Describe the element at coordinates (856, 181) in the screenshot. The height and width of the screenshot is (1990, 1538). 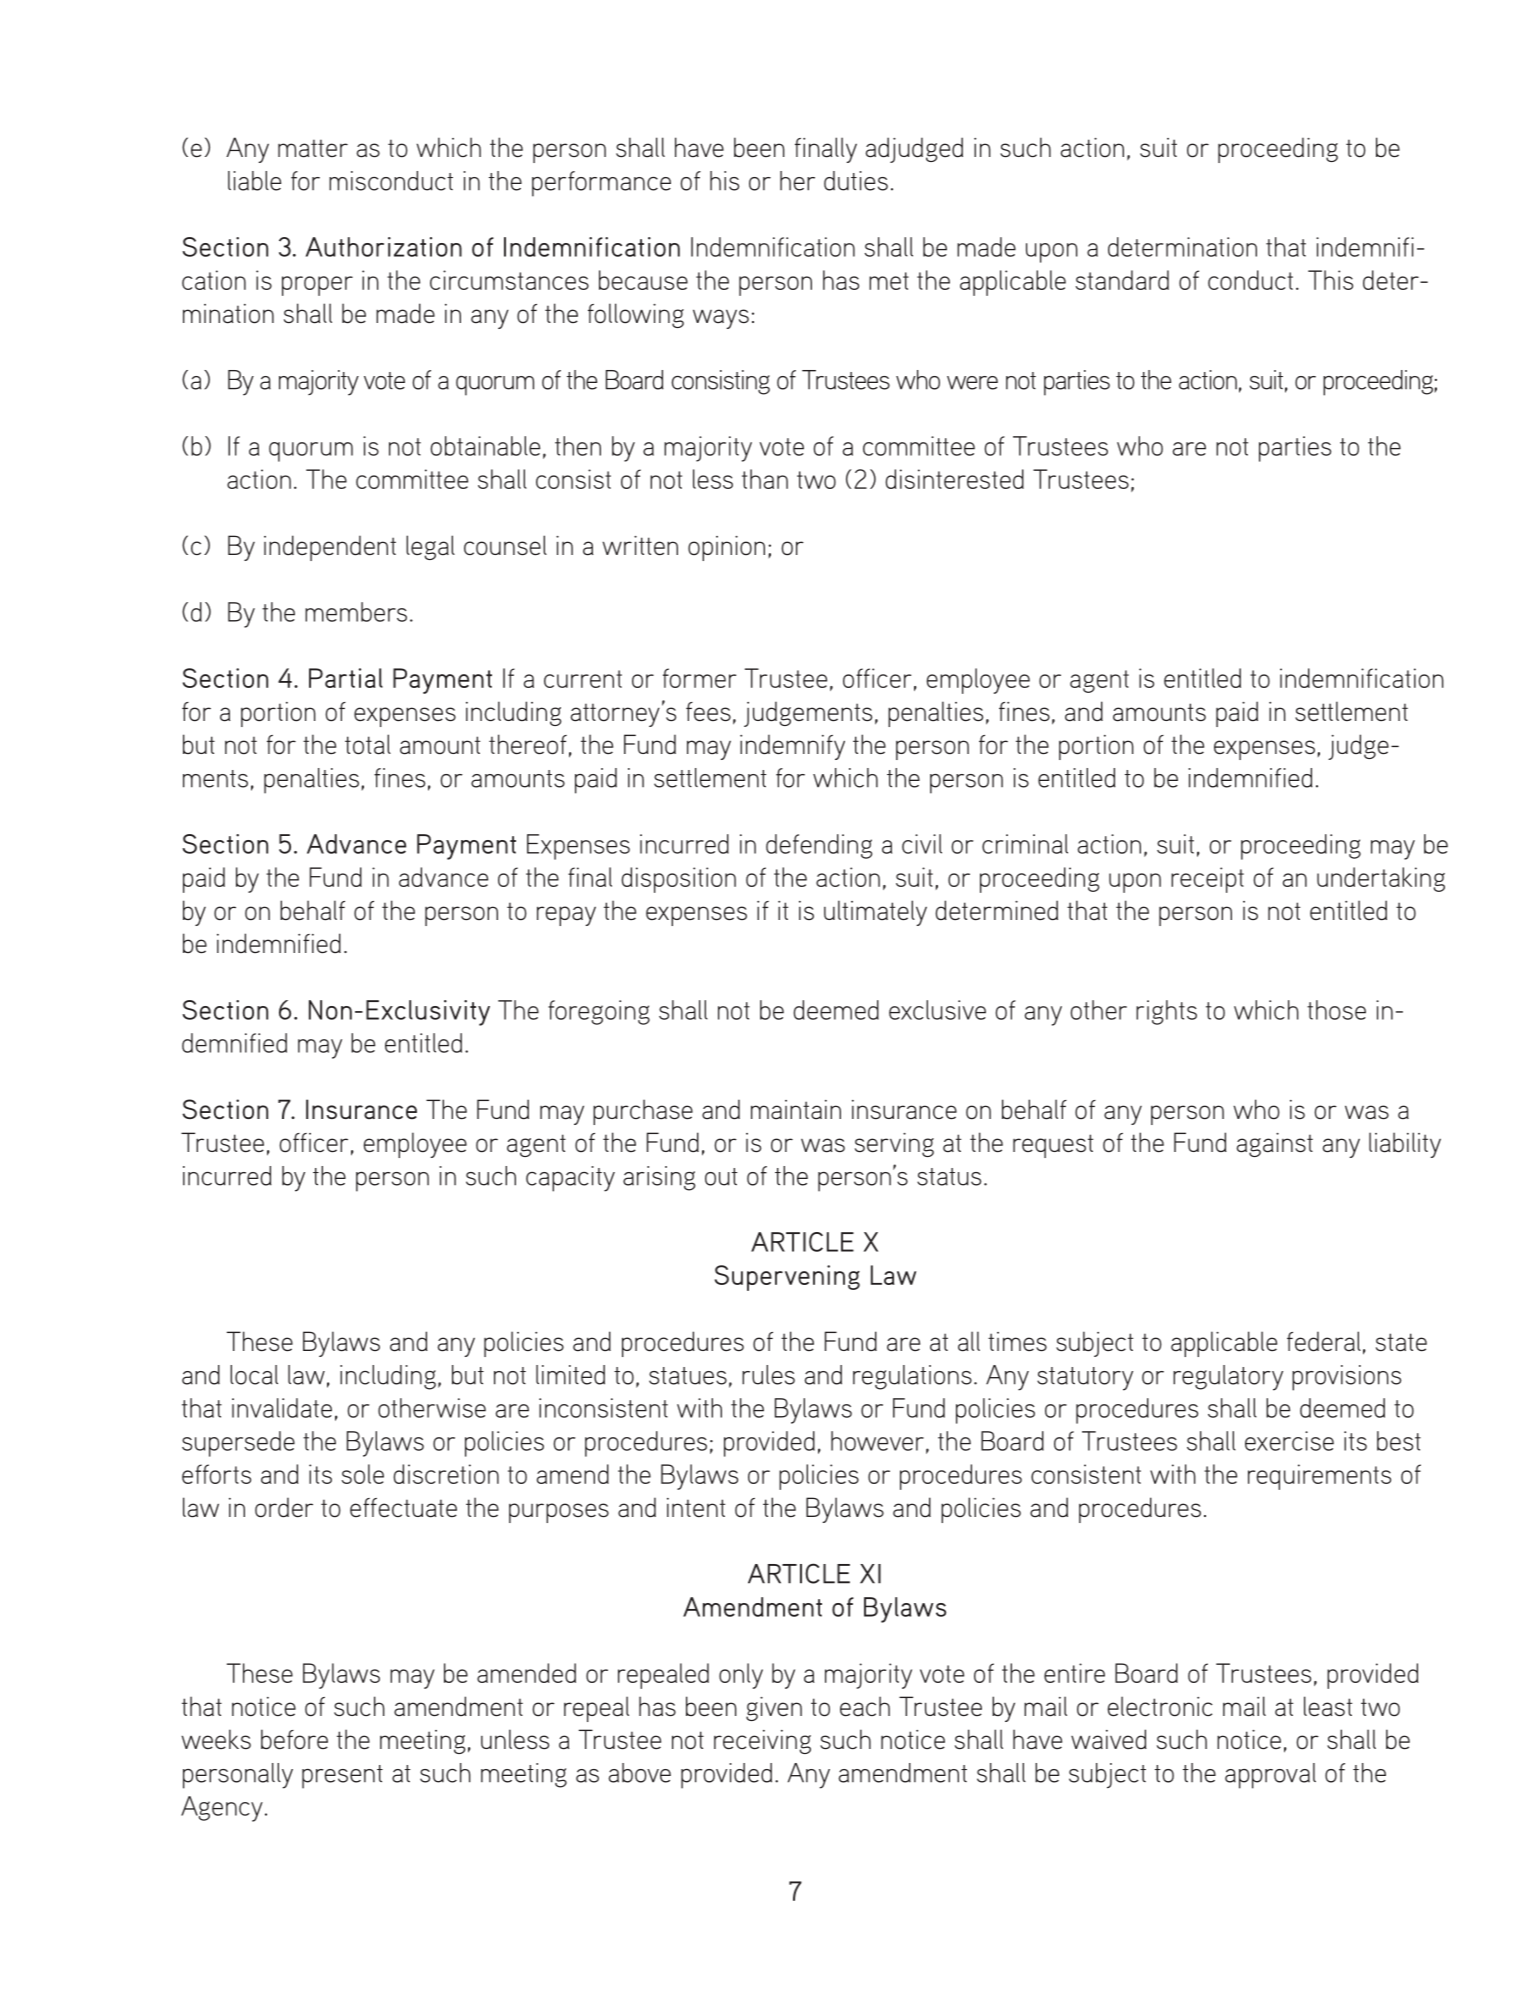
I see `duties` at that location.
